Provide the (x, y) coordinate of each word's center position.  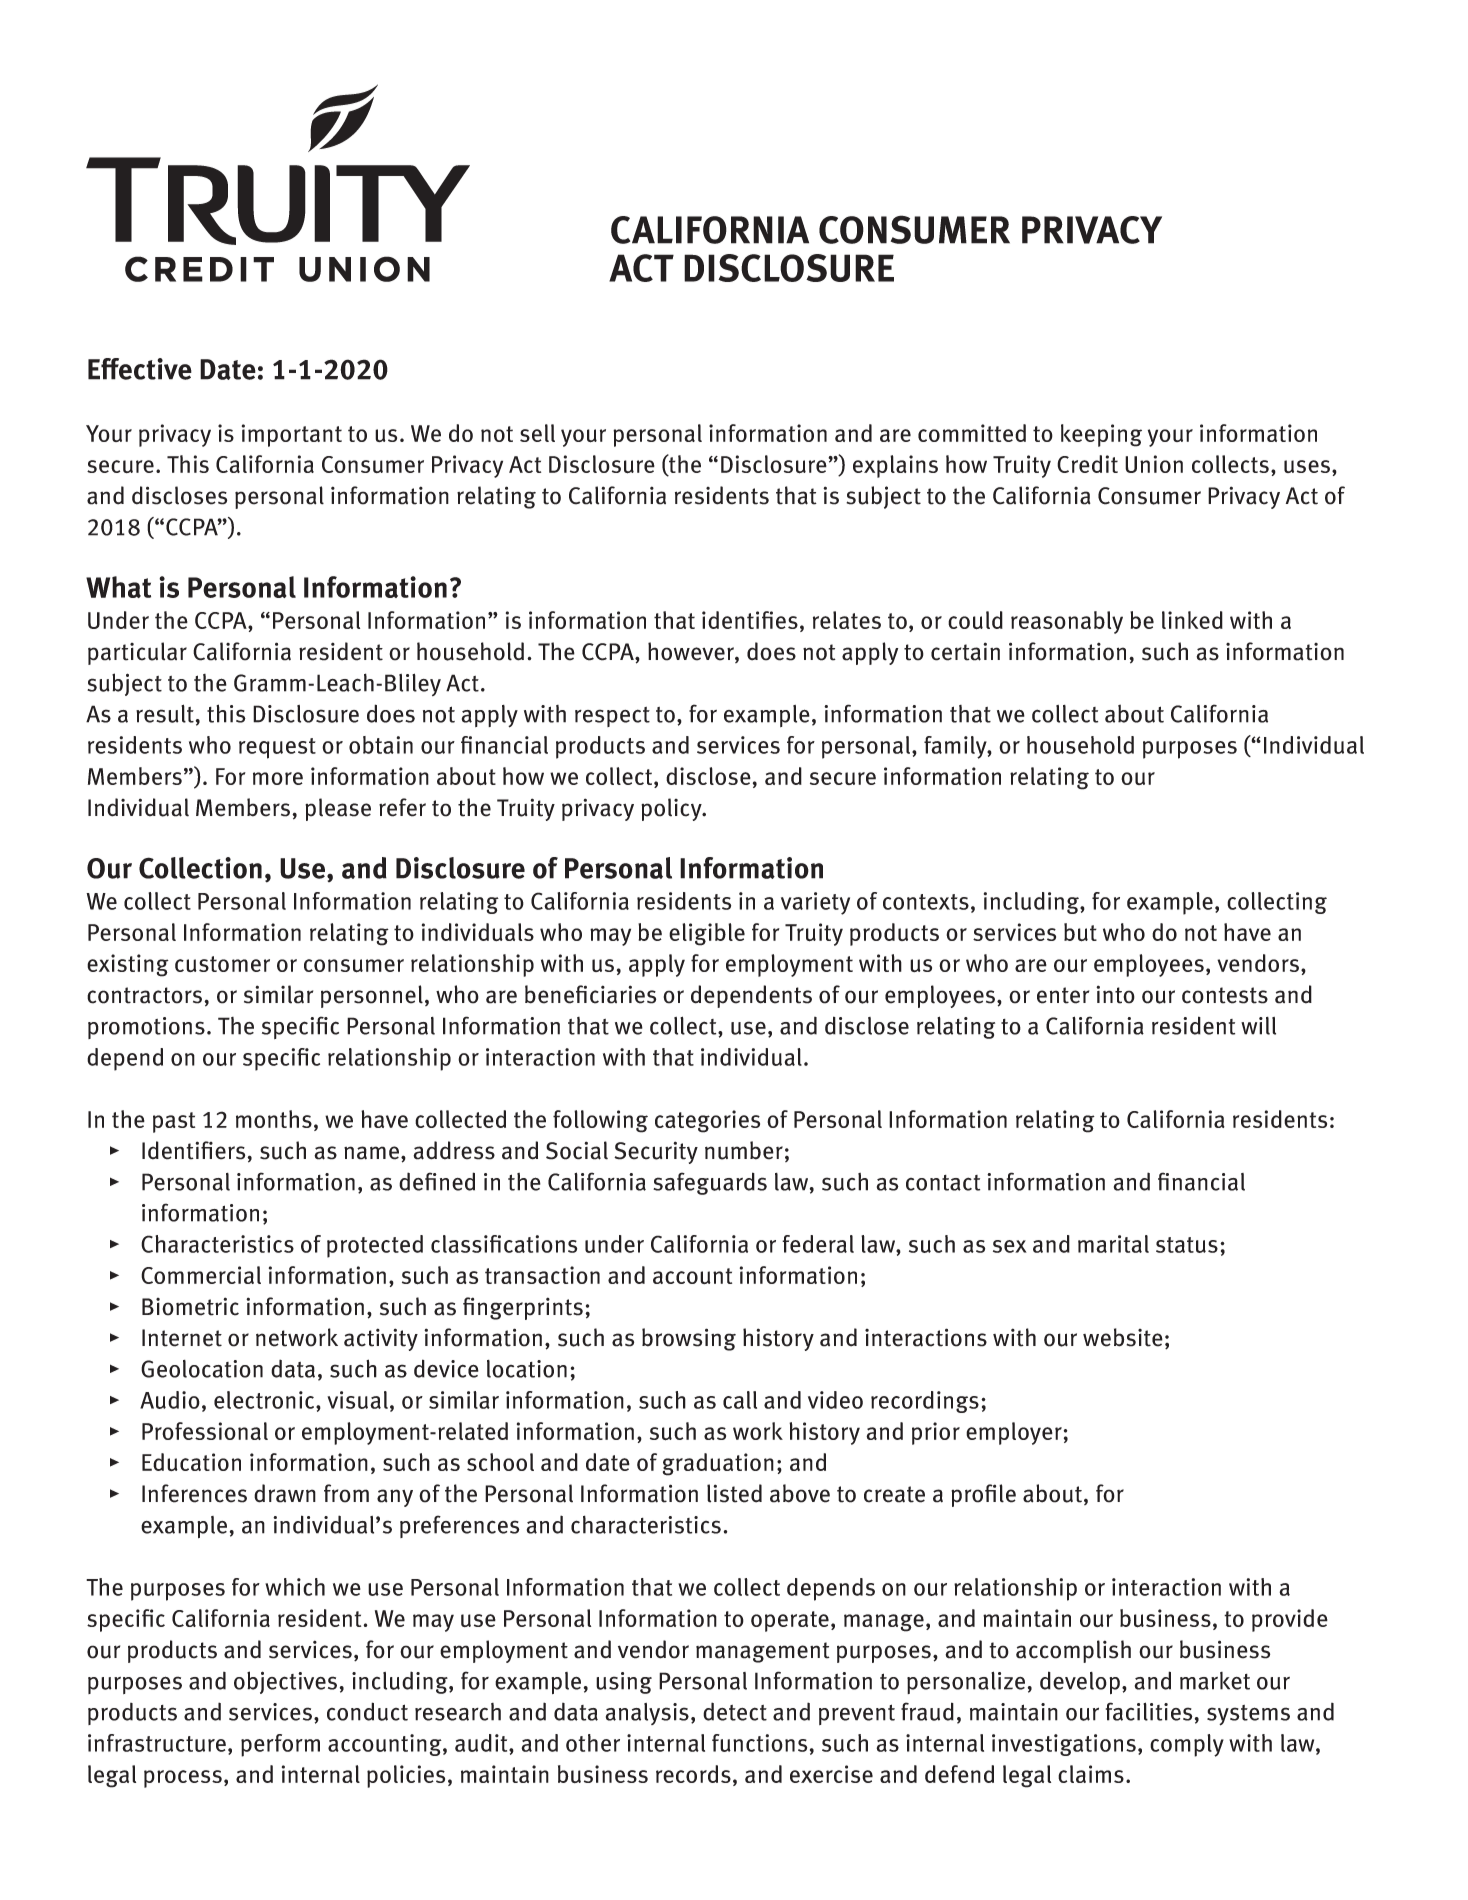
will (1258, 1026)
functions (759, 1743)
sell (537, 433)
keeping (1101, 435)
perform (280, 1745)
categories (707, 1121)
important (292, 435)
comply (1187, 1745)
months (274, 1119)
